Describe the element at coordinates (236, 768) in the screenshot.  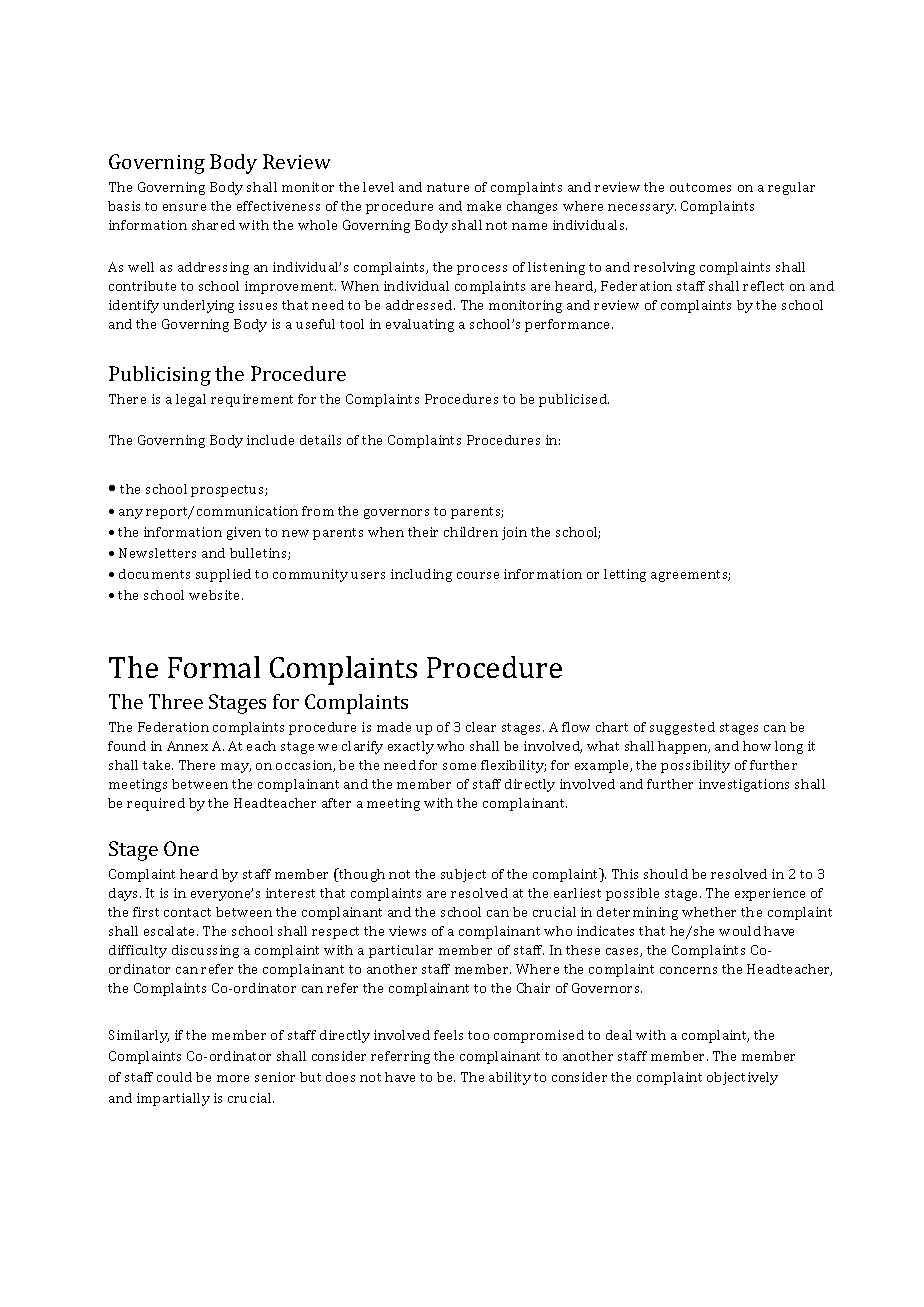
I see `may` at that location.
